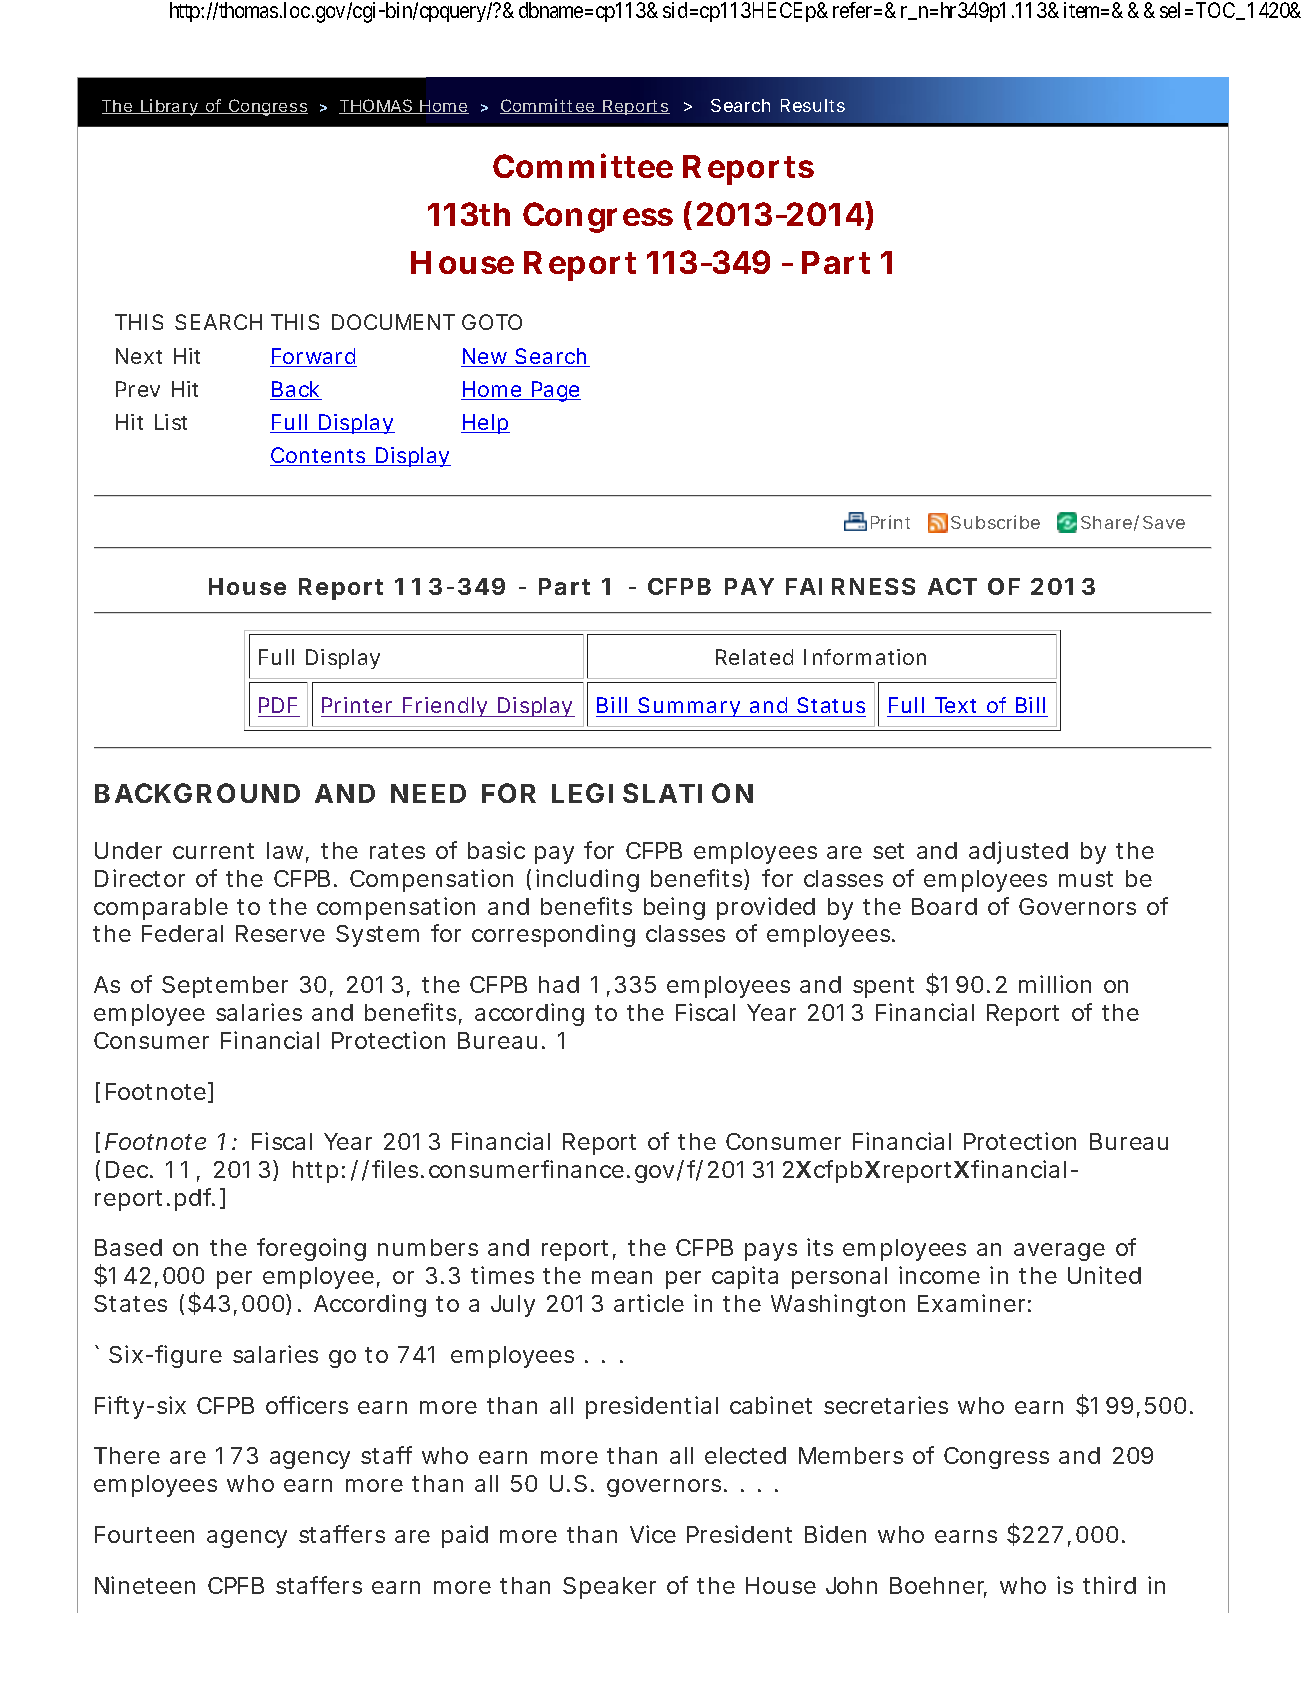  Describe the element at coordinates (622, 1277) in the page. I see `mean` at that location.
